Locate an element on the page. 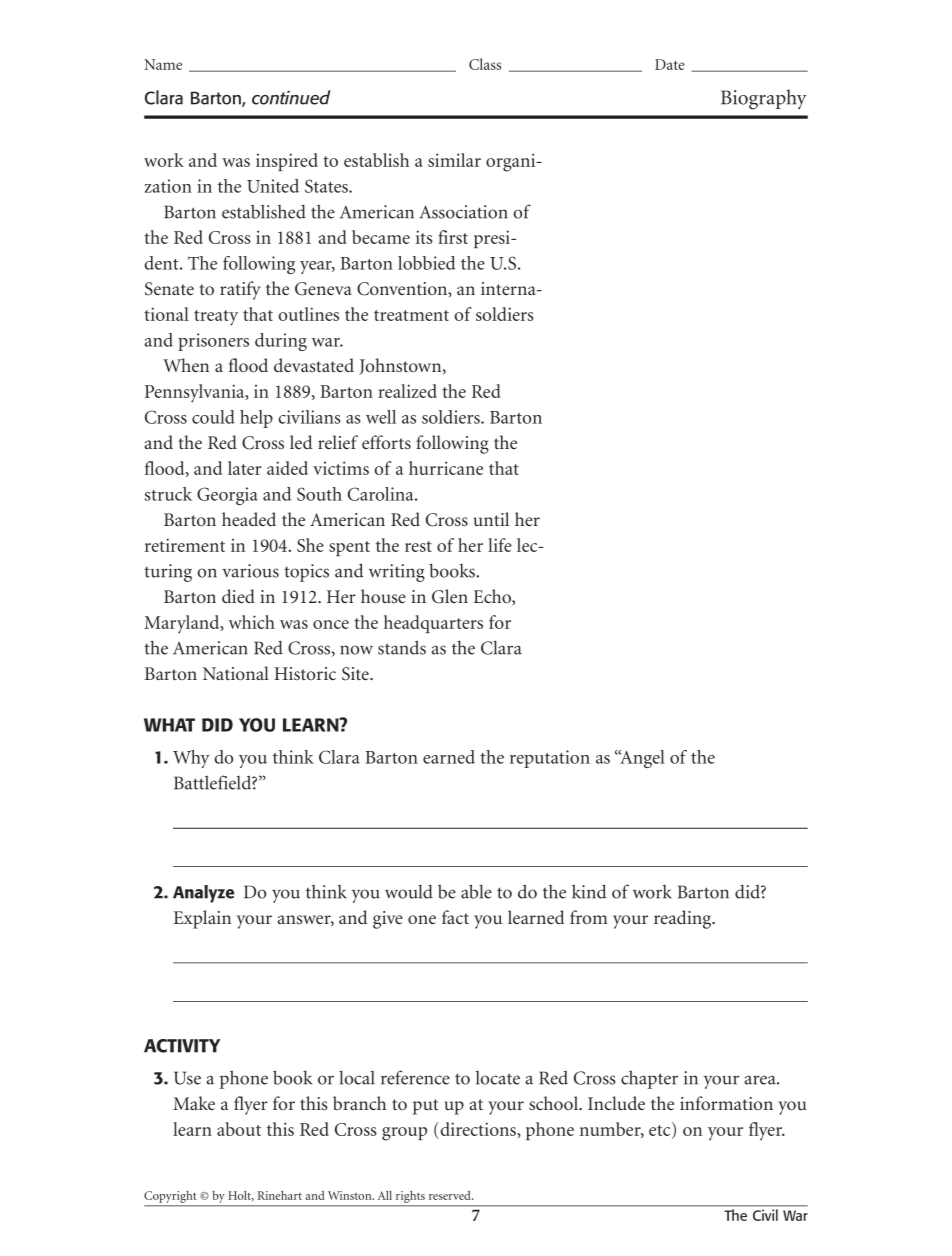  Date is located at coordinates (670, 64).
